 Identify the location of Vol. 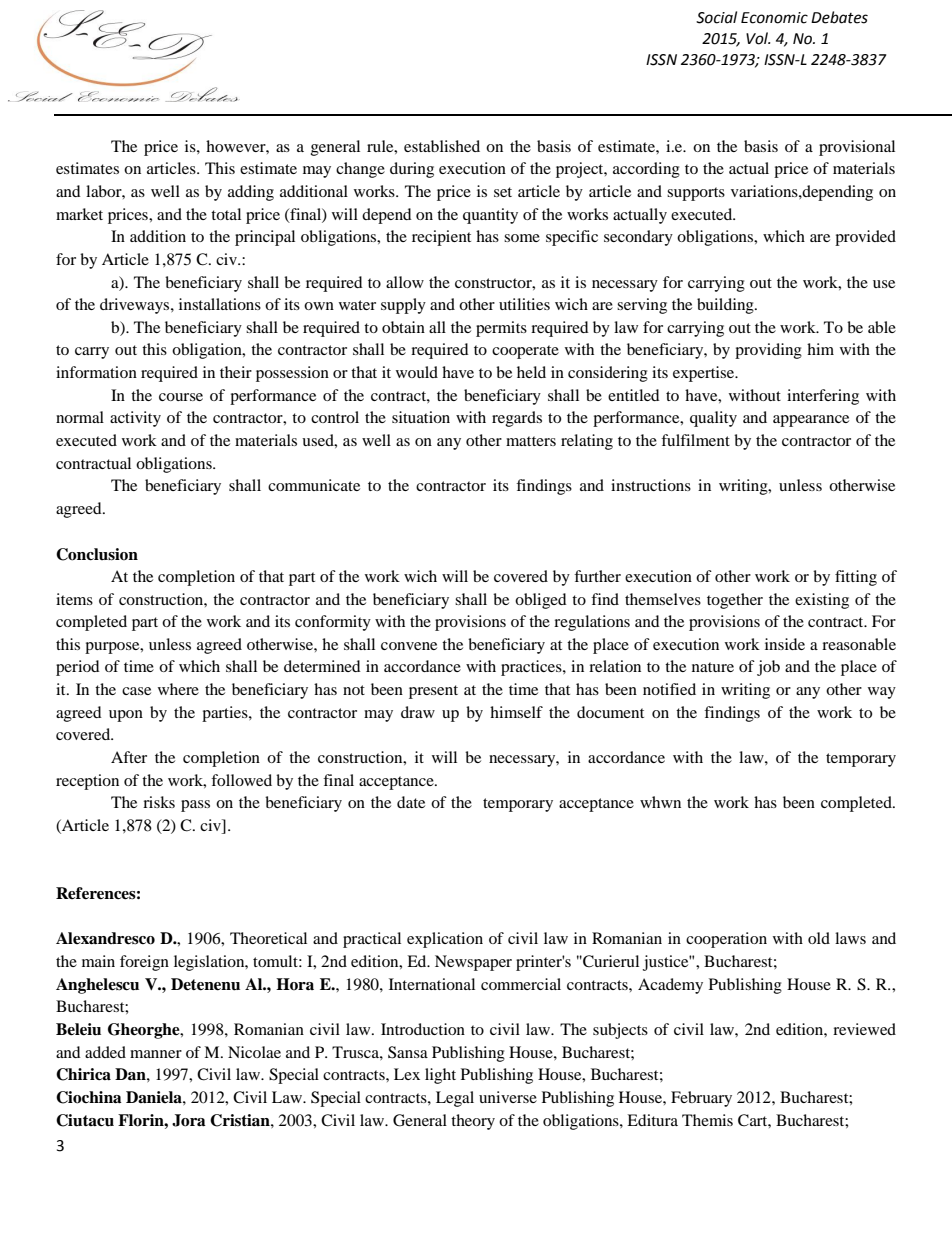
(758, 38).
